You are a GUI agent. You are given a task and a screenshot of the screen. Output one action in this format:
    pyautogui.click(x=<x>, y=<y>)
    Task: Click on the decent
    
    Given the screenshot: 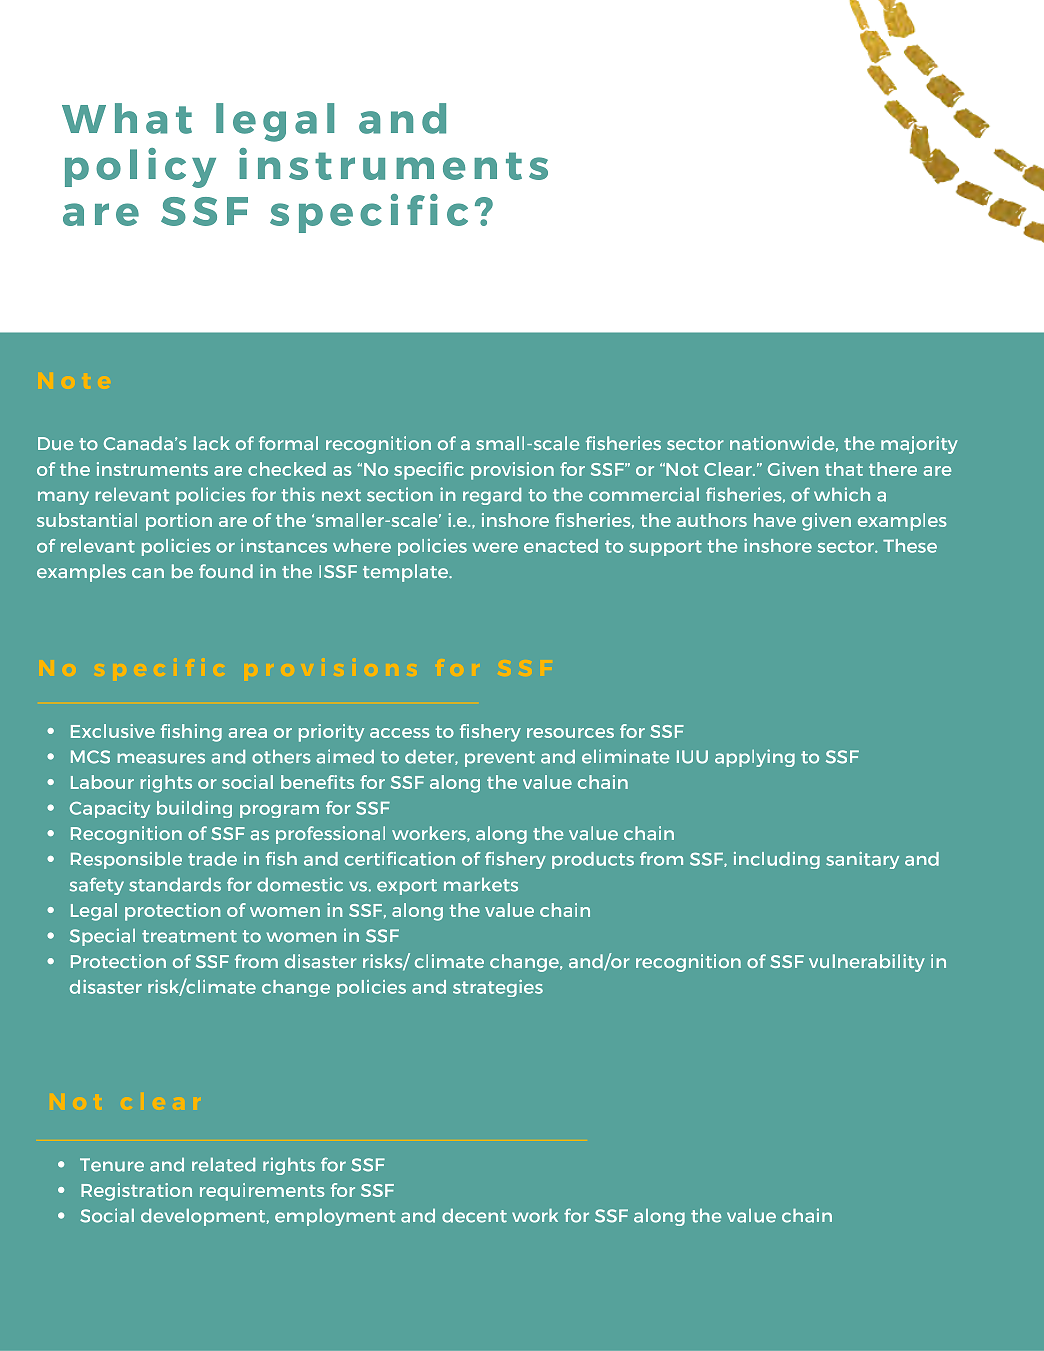 What is the action you would take?
    pyautogui.click(x=474, y=1216)
